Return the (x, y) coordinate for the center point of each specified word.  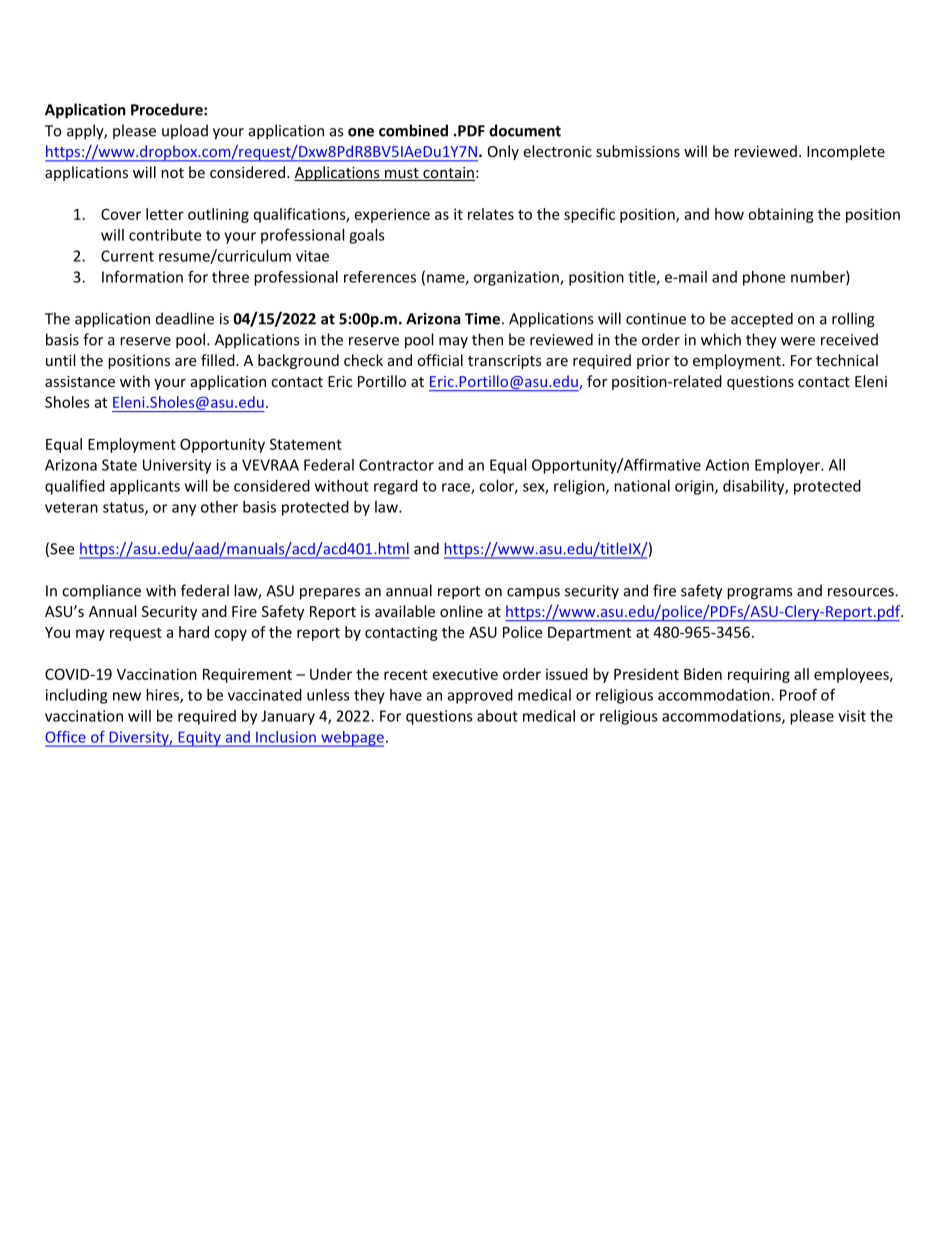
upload (185, 132)
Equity (199, 739)
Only (503, 152)
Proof (798, 694)
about (497, 716)
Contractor (396, 465)
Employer (788, 466)
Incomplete (846, 152)
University (177, 466)
